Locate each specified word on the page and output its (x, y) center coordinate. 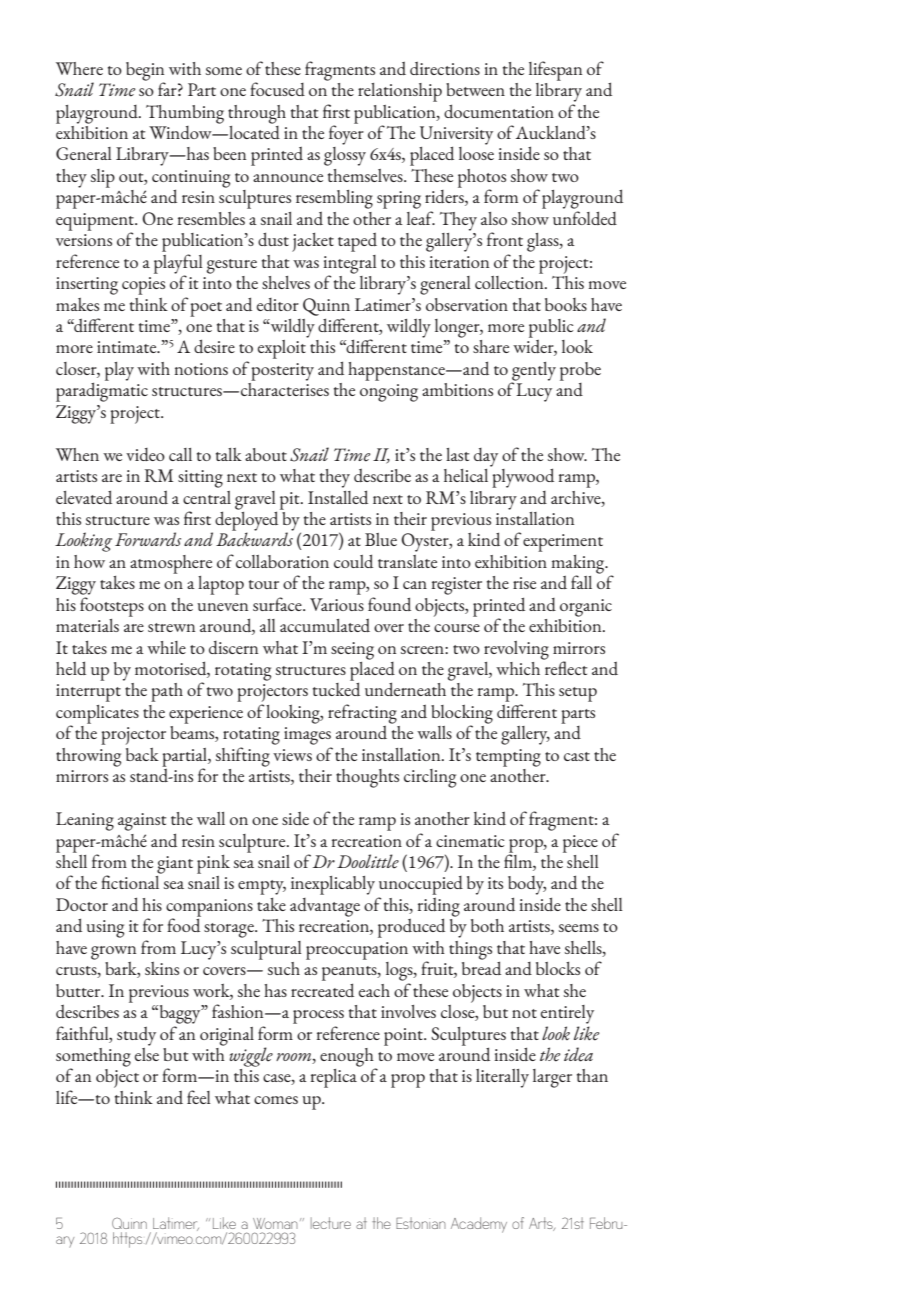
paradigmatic (102, 392)
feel (199, 1097)
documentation (499, 111)
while (166, 647)
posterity (282, 372)
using (105, 929)
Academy (479, 1225)
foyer (346, 134)
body (527, 885)
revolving (516, 650)
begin (145, 72)
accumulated (325, 625)
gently (533, 372)
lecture (331, 1223)
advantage (325, 907)
